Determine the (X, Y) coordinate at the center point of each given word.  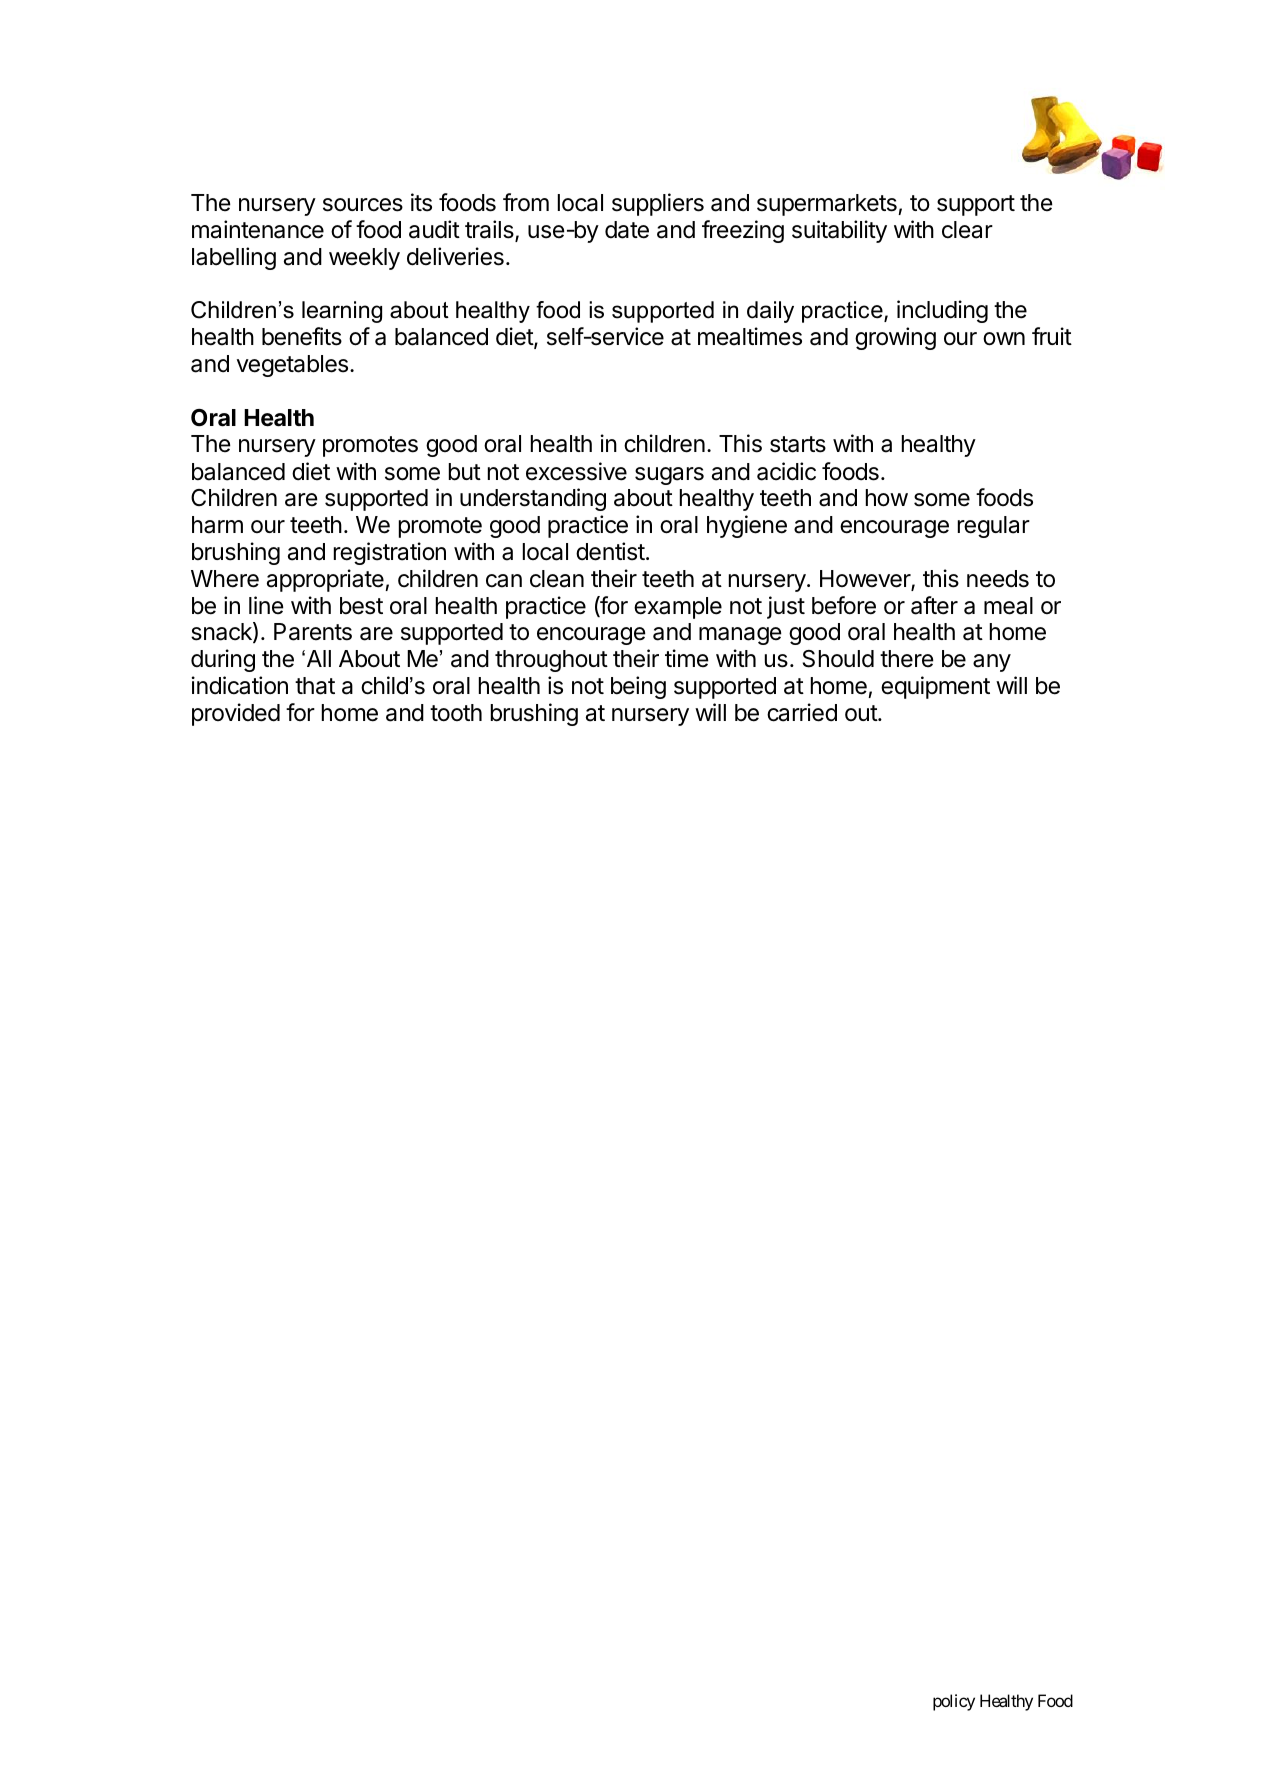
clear (967, 230)
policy (954, 1702)
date (627, 230)
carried (802, 712)
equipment (935, 687)
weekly (364, 259)
